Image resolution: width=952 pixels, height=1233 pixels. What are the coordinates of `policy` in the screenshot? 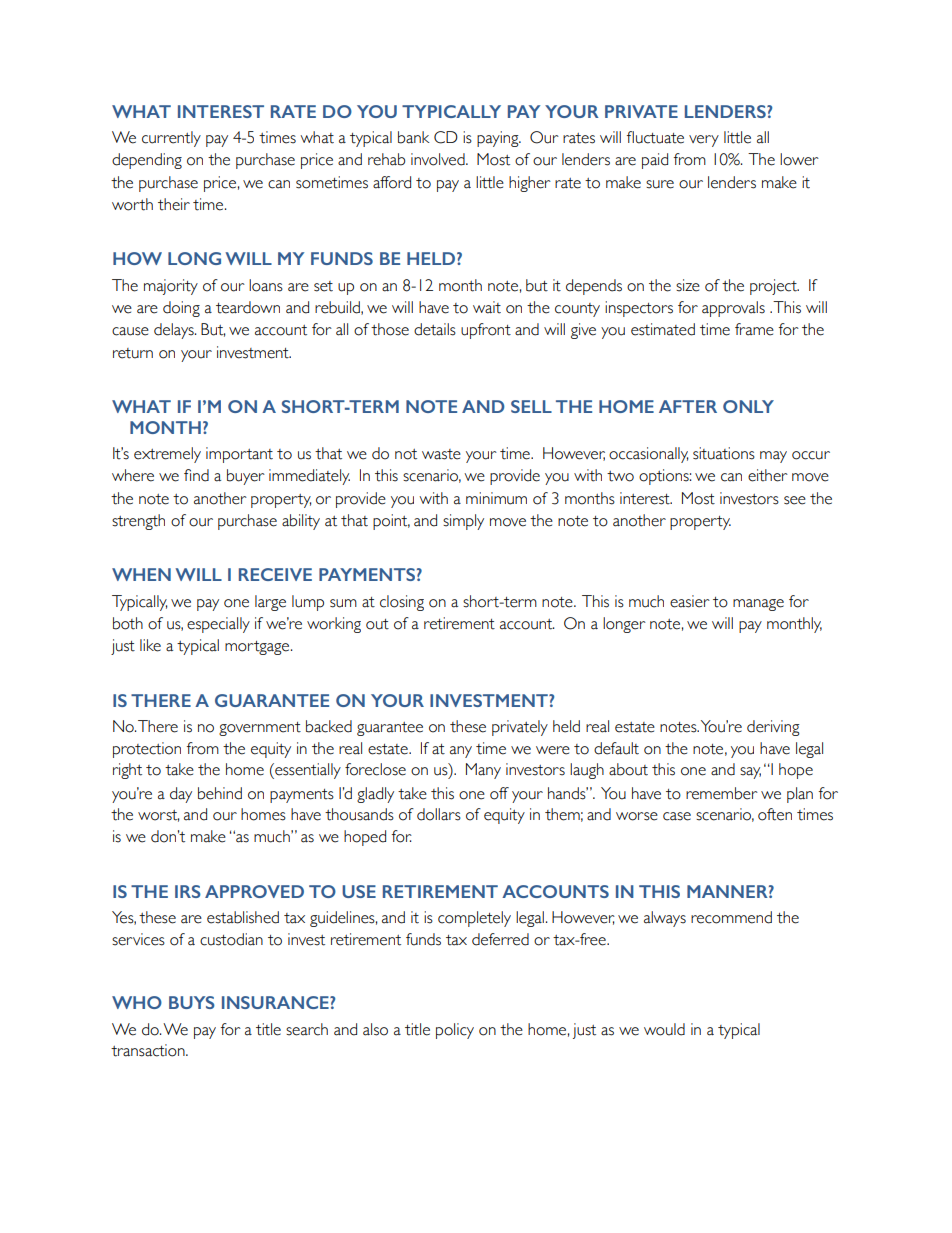 It's located at (455, 1031).
